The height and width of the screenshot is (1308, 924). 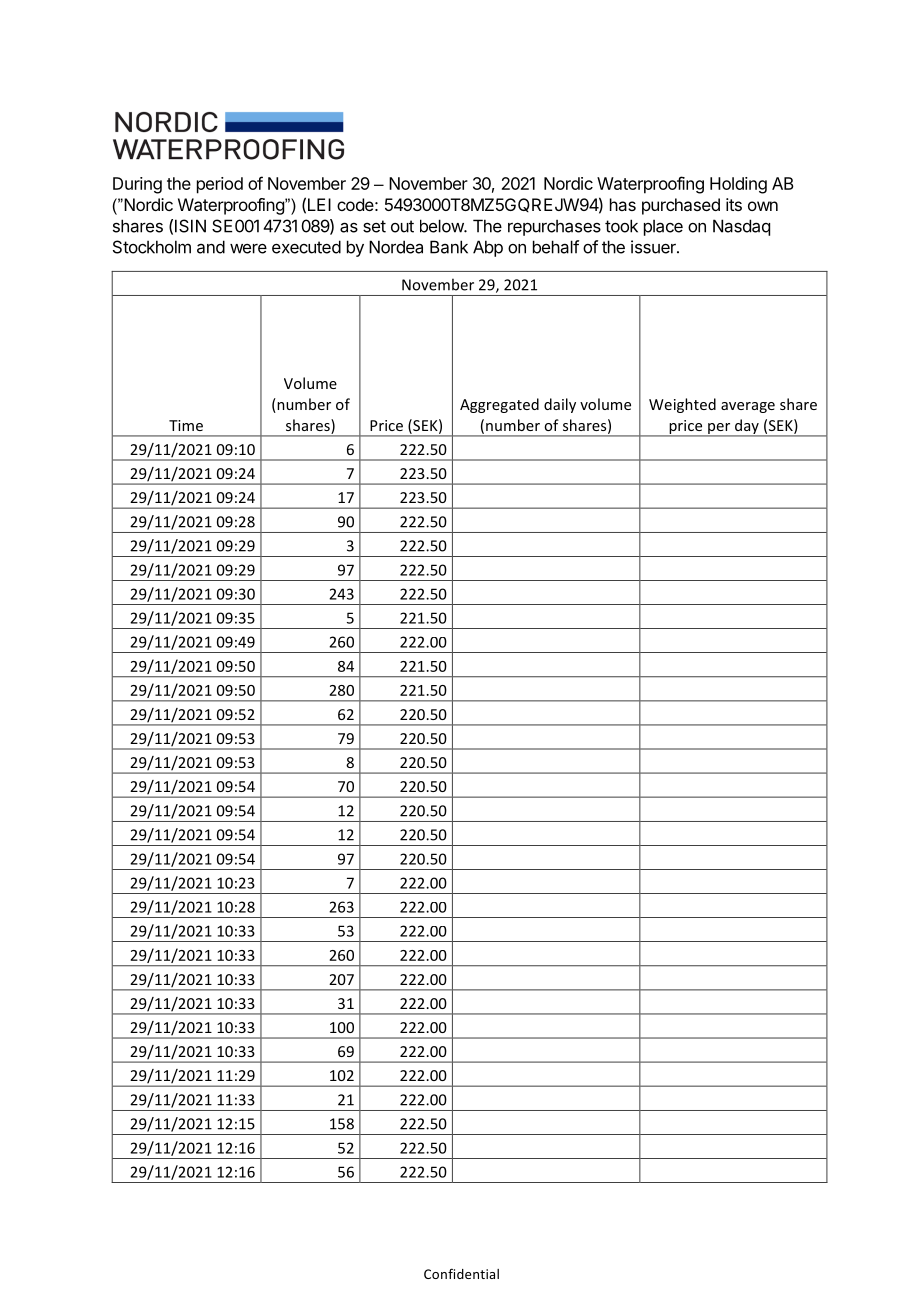 What do you see at coordinates (186, 425) in the screenshot?
I see `Time` at bounding box center [186, 425].
